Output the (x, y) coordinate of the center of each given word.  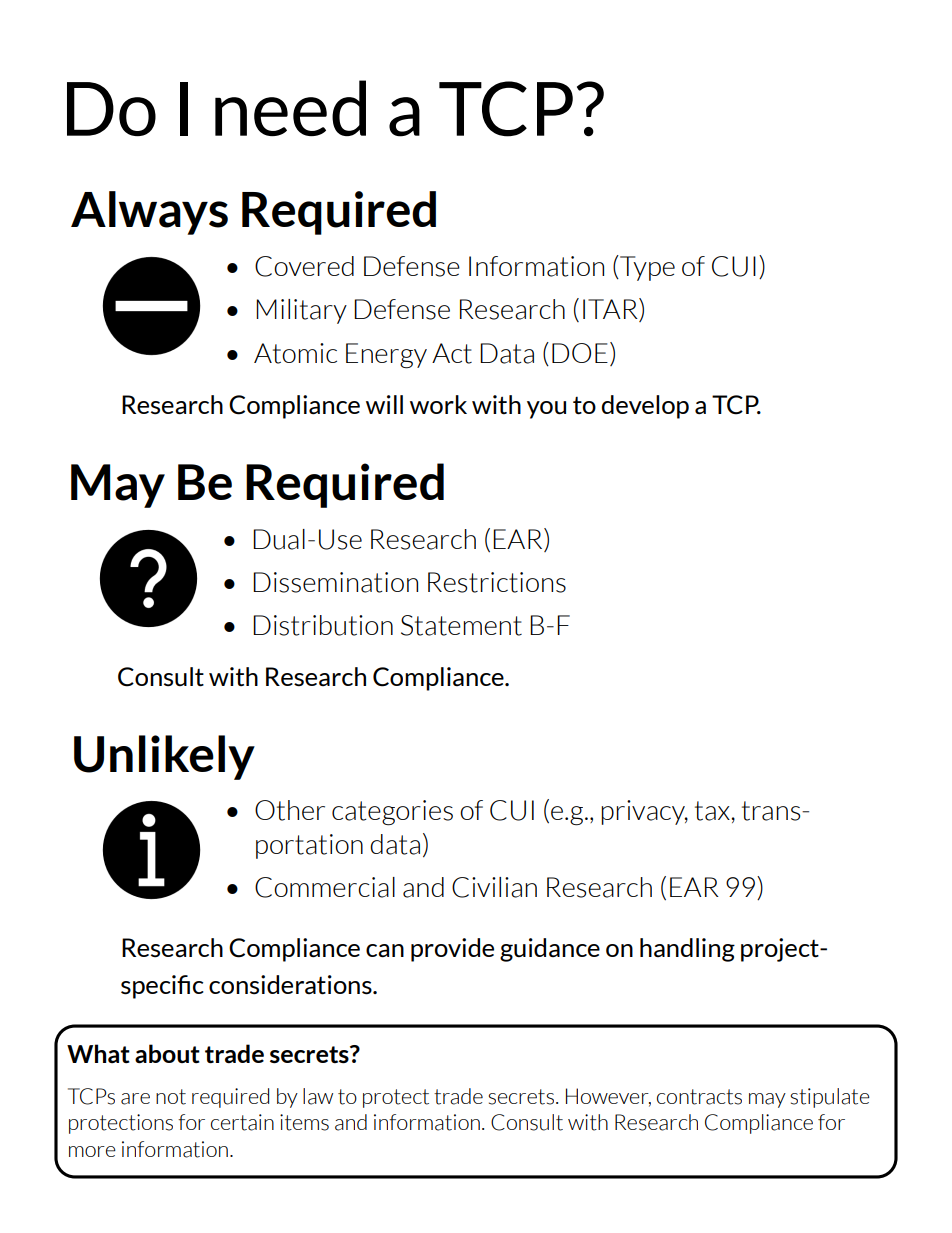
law (318, 1096)
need (290, 108)
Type (646, 268)
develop (645, 407)
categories (392, 813)
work (438, 404)
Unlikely (164, 757)
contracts (699, 1097)
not (171, 1097)
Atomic (295, 353)
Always (149, 213)
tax (713, 811)
